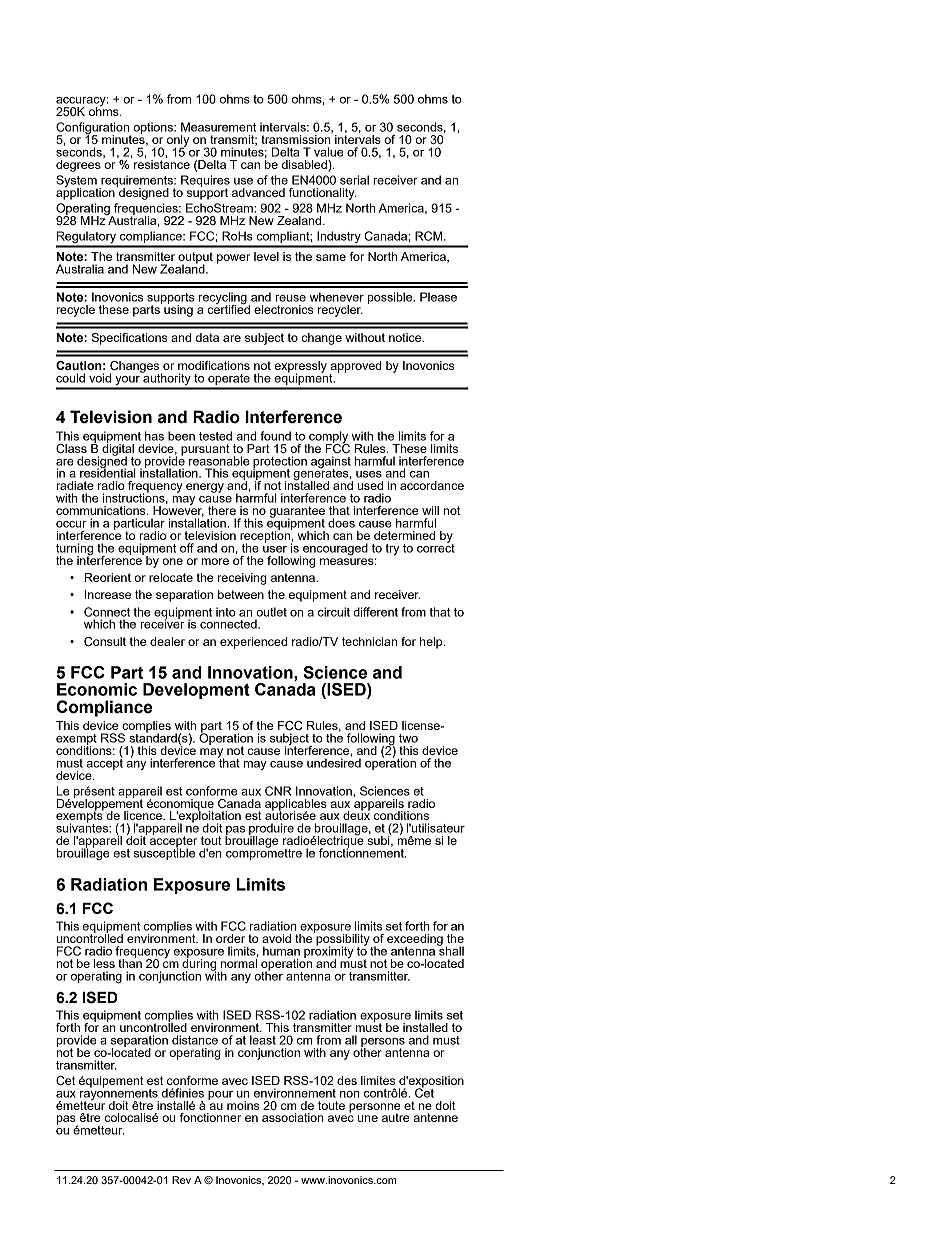  I want to click on advanced, so click(258, 192).
